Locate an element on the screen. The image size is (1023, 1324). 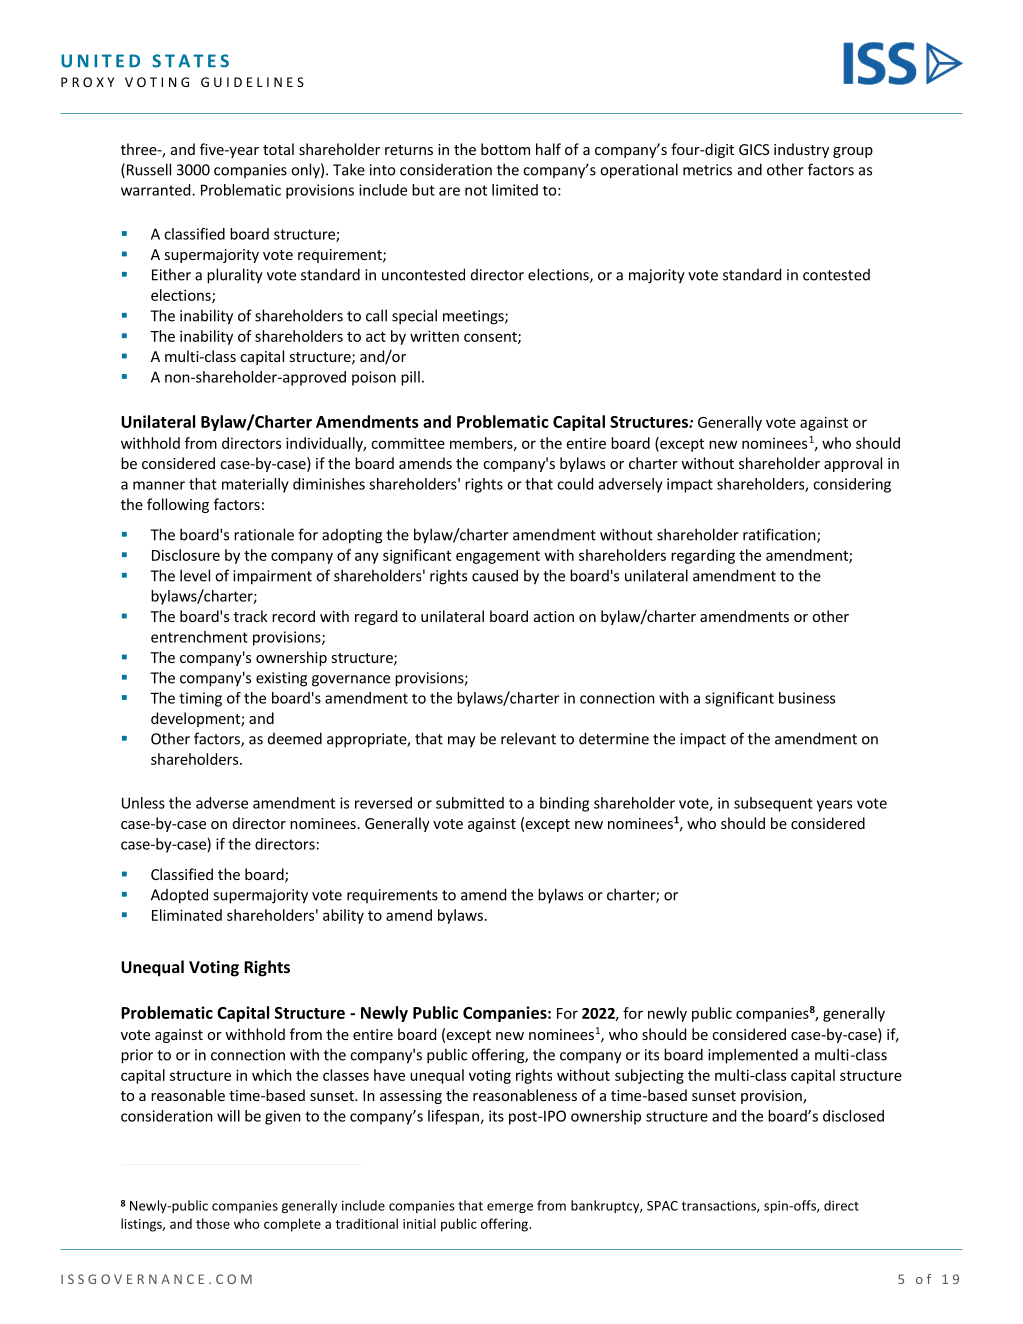
engagement is located at coordinates (498, 557).
